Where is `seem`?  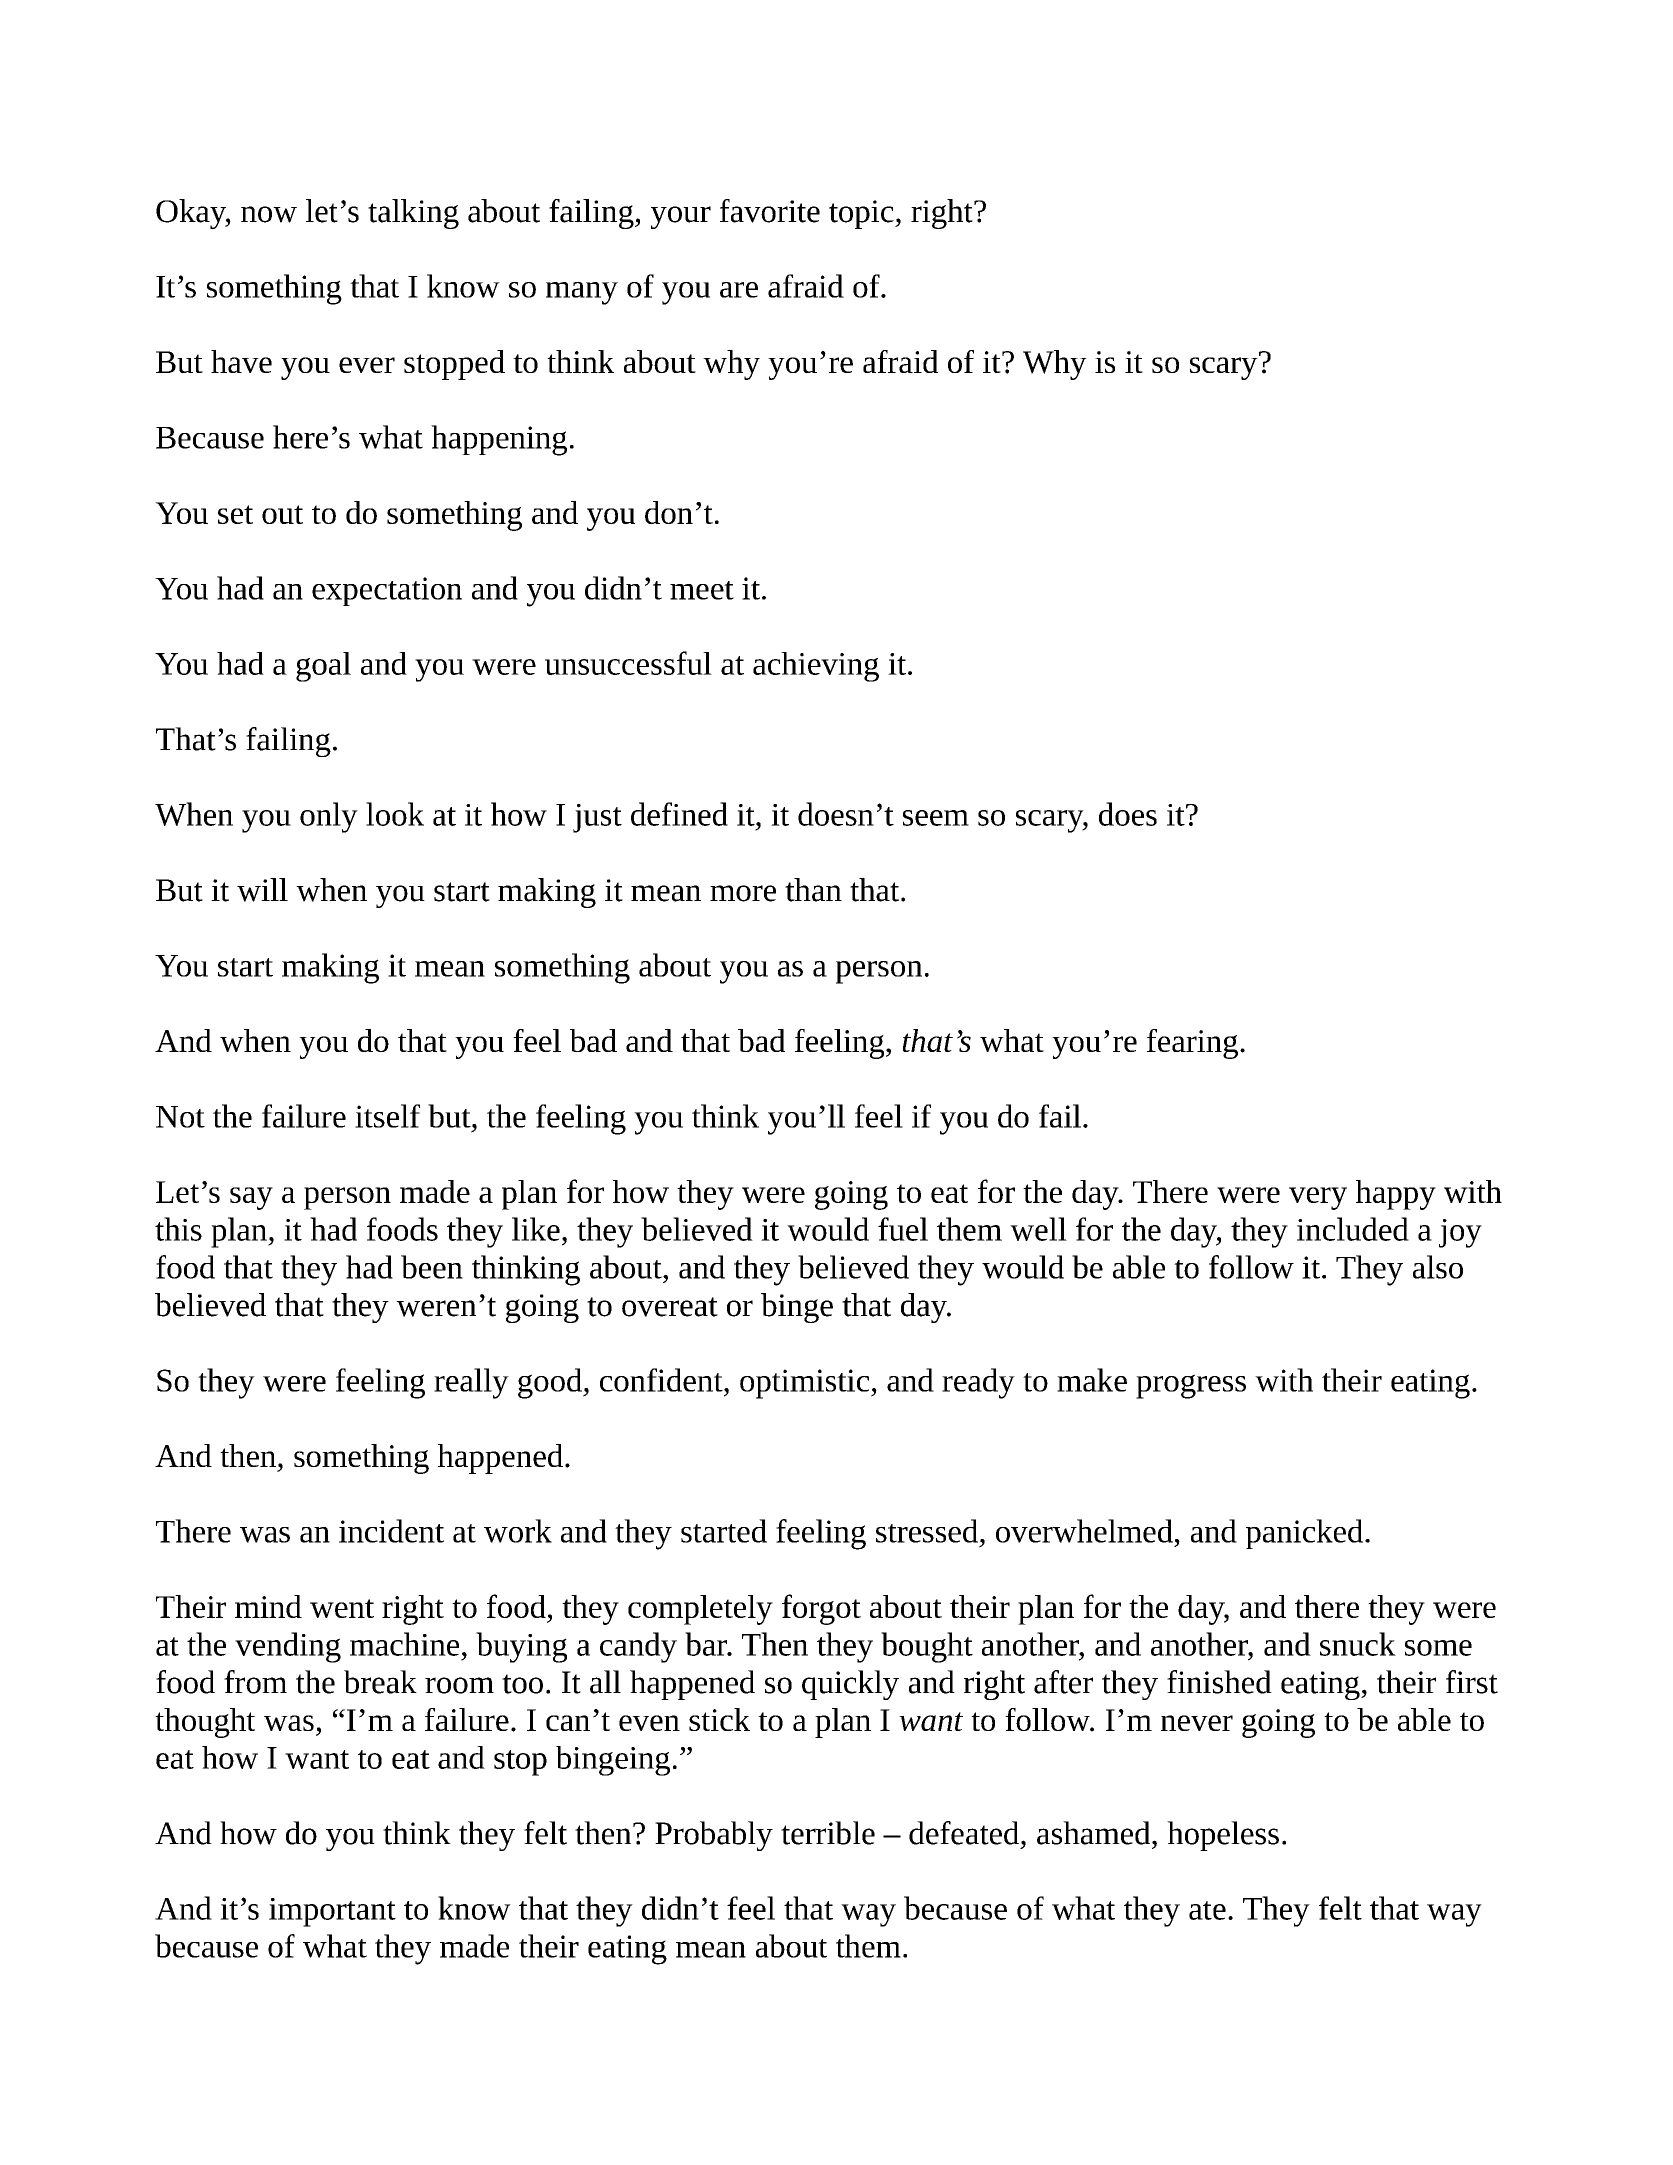 seem is located at coordinates (936, 818).
